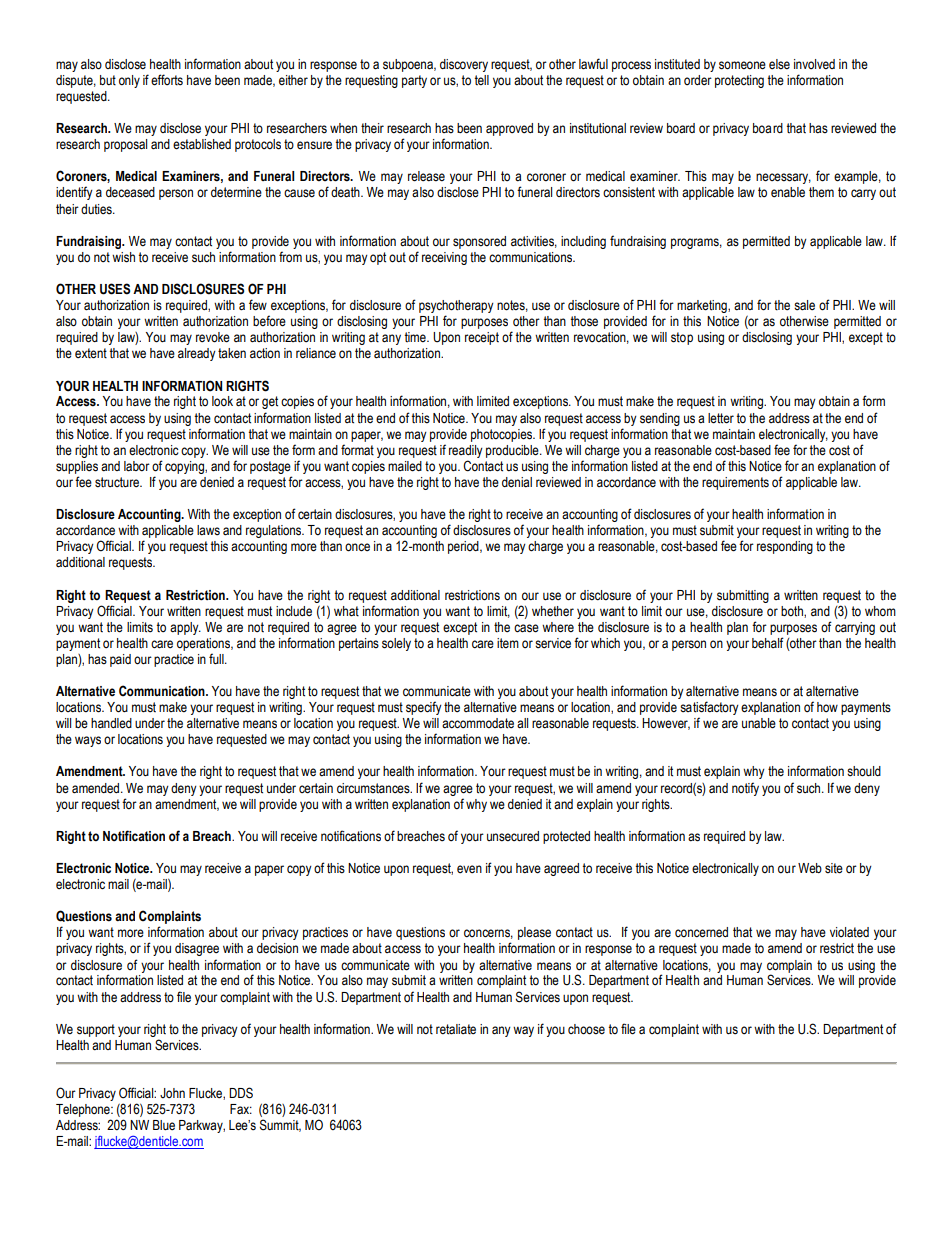 This document has height=1233, width=952. I want to click on John, so click(172, 1093).
